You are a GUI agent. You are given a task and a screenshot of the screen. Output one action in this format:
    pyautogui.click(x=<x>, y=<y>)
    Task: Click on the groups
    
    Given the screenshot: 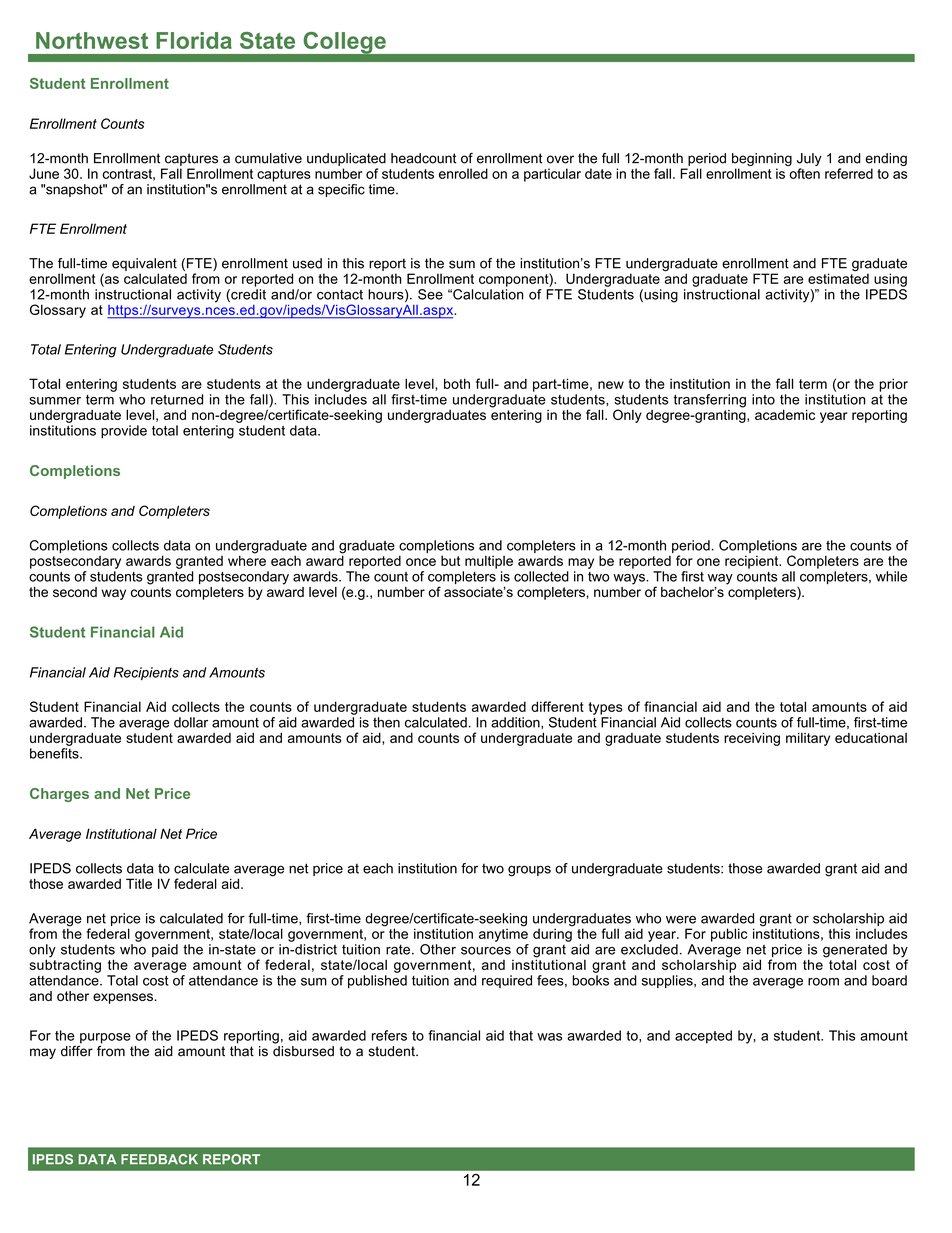 What is the action you would take?
    pyautogui.click(x=529, y=871)
